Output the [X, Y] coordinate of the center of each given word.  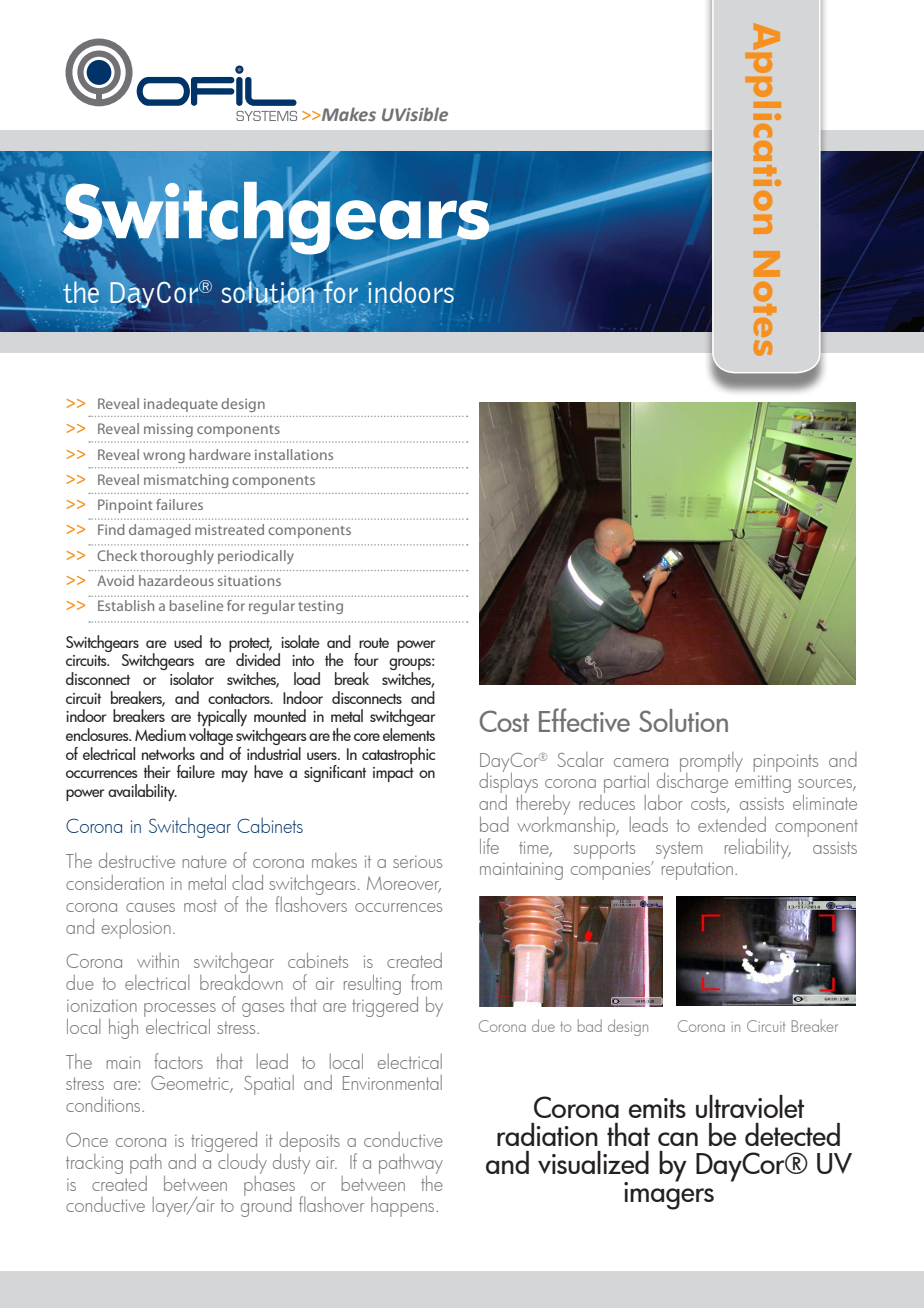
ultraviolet [750, 1106]
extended [732, 824]
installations [294, 454]
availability [142, 792]
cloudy [241, 1162]
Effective [584, 720]
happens [404, 1207]
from [426, 982]
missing [168, 430]
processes [180, 1010]
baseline [196, 605]
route [374, 643]
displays [508, 783]
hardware [220, 454]
